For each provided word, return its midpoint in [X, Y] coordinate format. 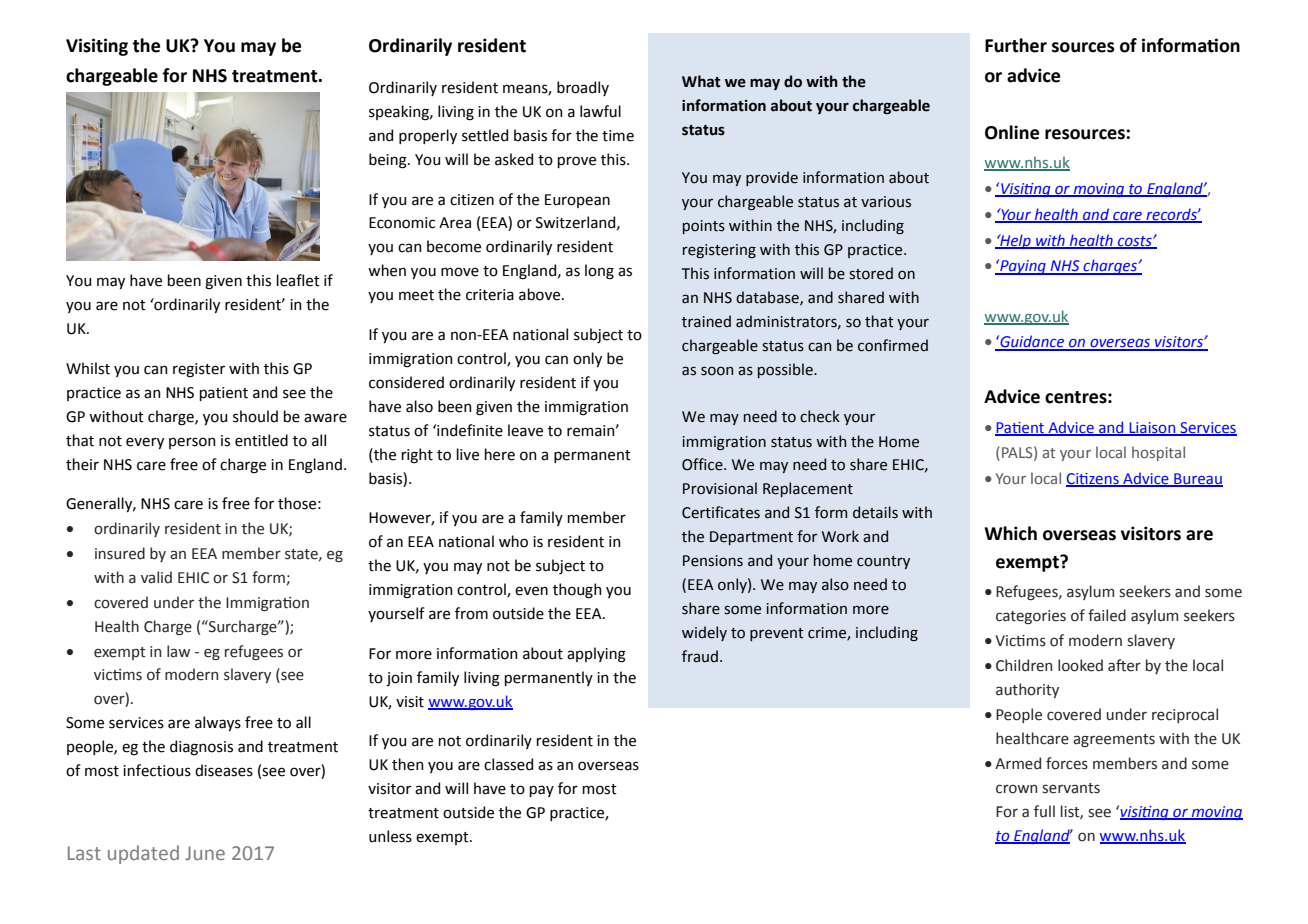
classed [508, 764]
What [701, 81]
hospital [1158, 453]
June [205, 853]
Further [1016, 45]
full [1044, 811]
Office [703, 464]
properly [428, 136]
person [192, 443]
